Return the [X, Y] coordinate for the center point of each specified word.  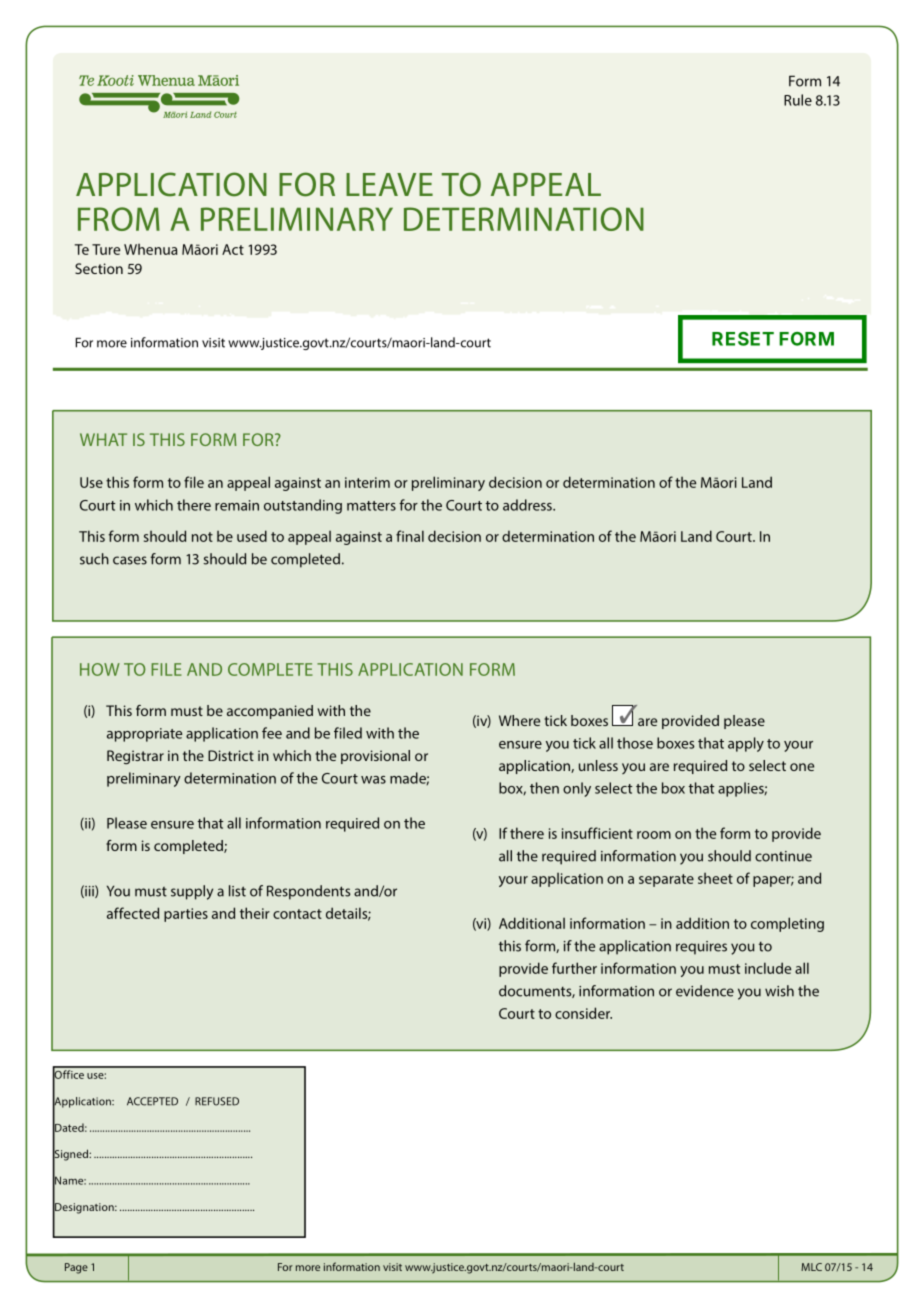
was [373, 780]
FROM [119, 219]
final [410, 536]
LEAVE [389, 184]
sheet [715, 878]
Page [76, 1268]
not [202, 537]
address [528, 505]
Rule [798, 100]
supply [192, 892]
